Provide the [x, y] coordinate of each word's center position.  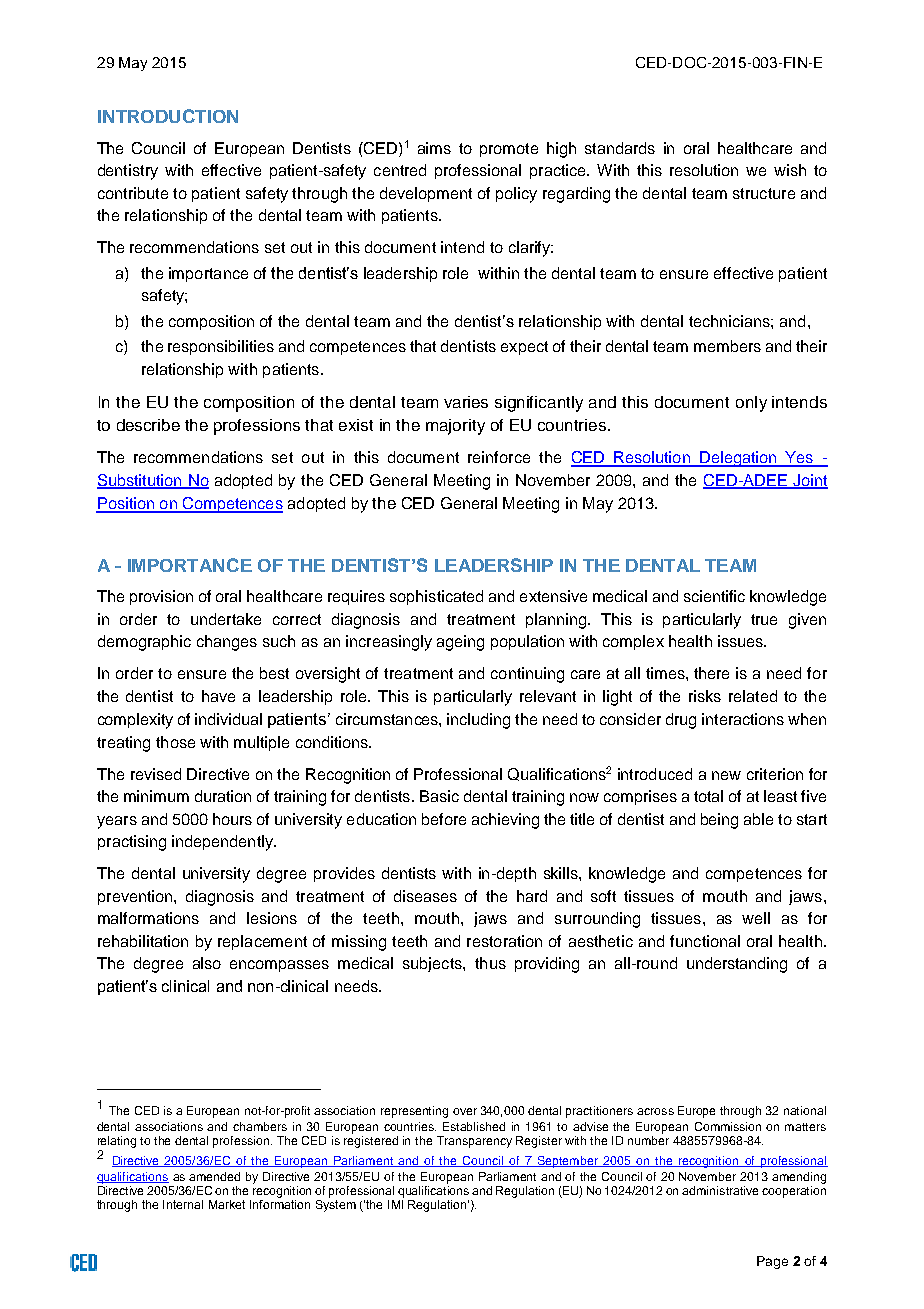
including [478, 721]
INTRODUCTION [168, 116]
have [218, 696]
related [753, 696]
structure [764, 193]
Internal [183, 1204]
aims [434, 148]
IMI [395, 1204]
